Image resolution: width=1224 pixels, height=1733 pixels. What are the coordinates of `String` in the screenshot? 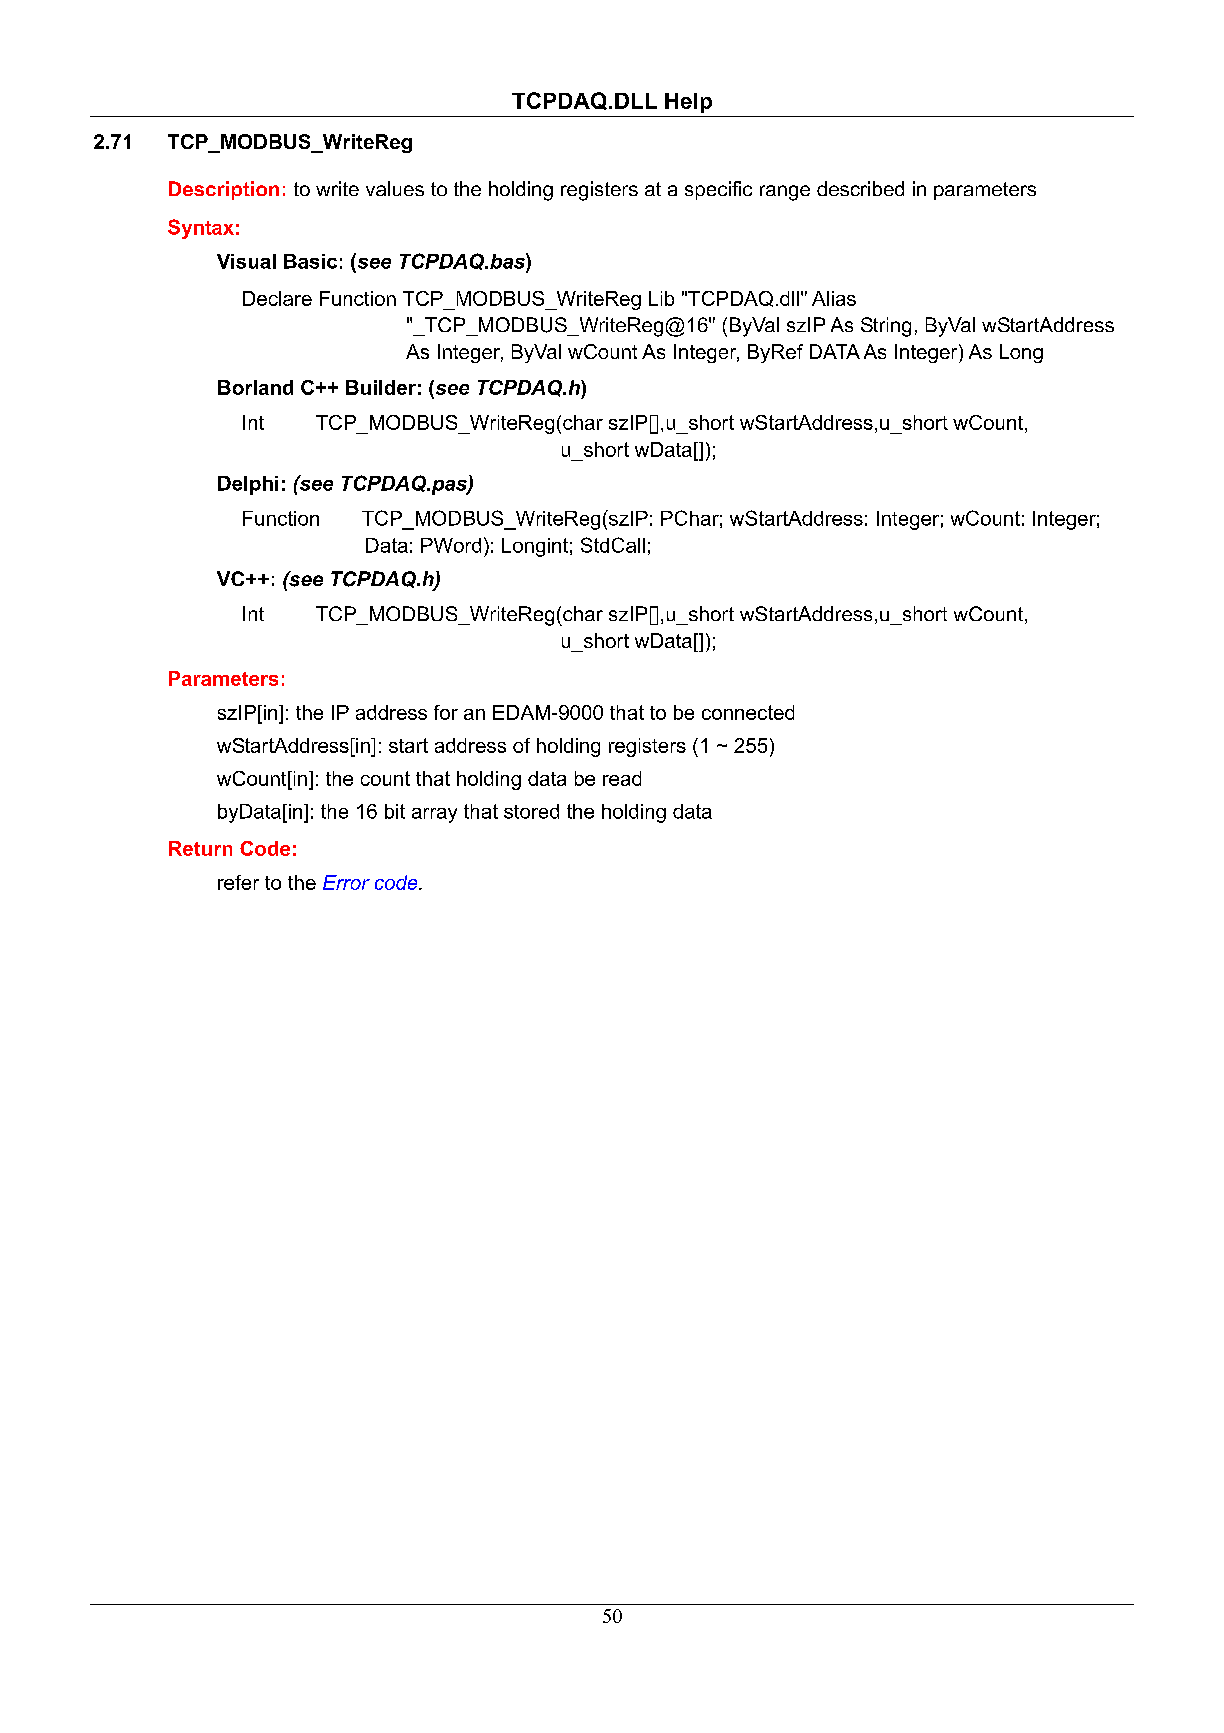 It's located at (886, 327).
